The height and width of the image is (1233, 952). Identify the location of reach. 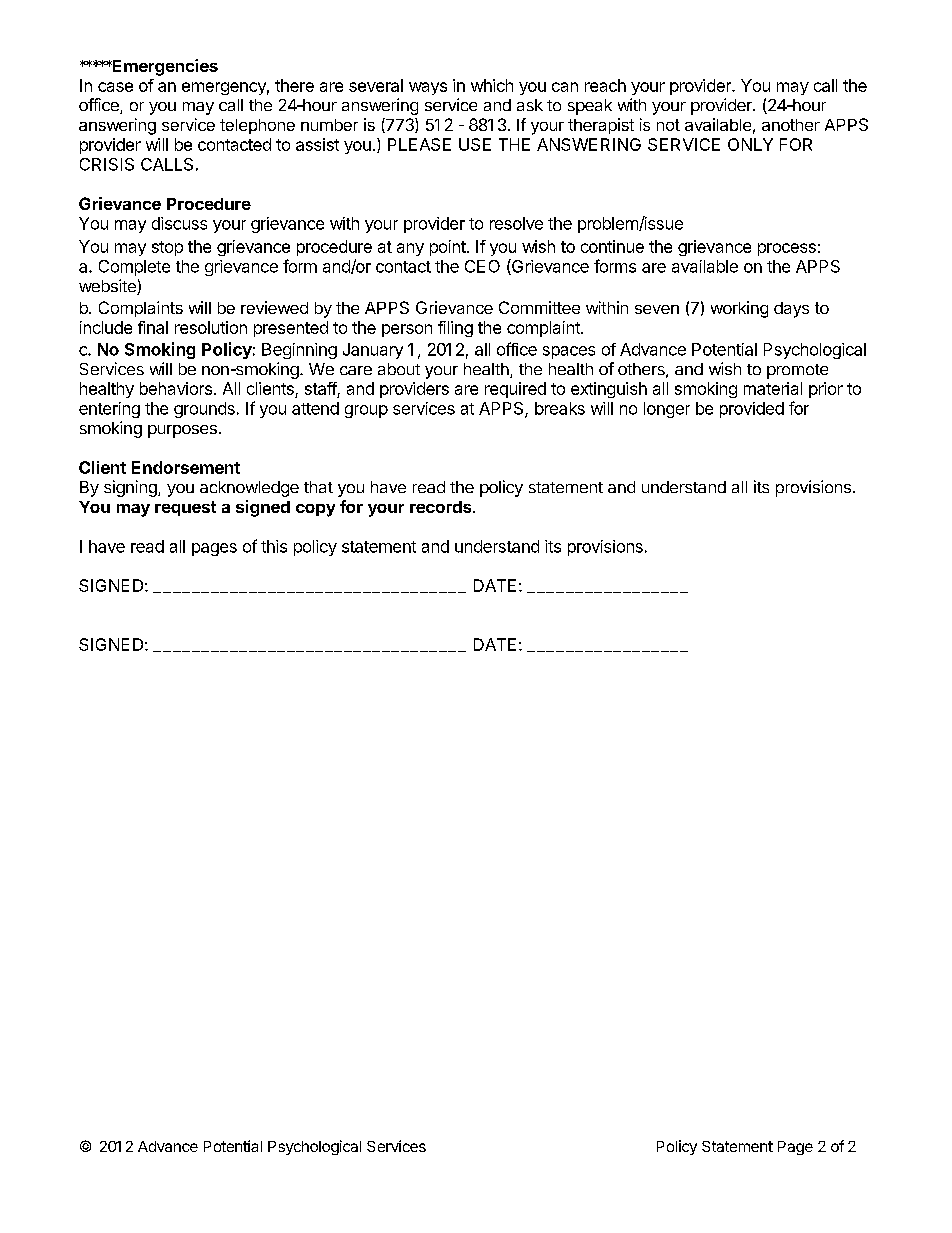
(605, 85).
